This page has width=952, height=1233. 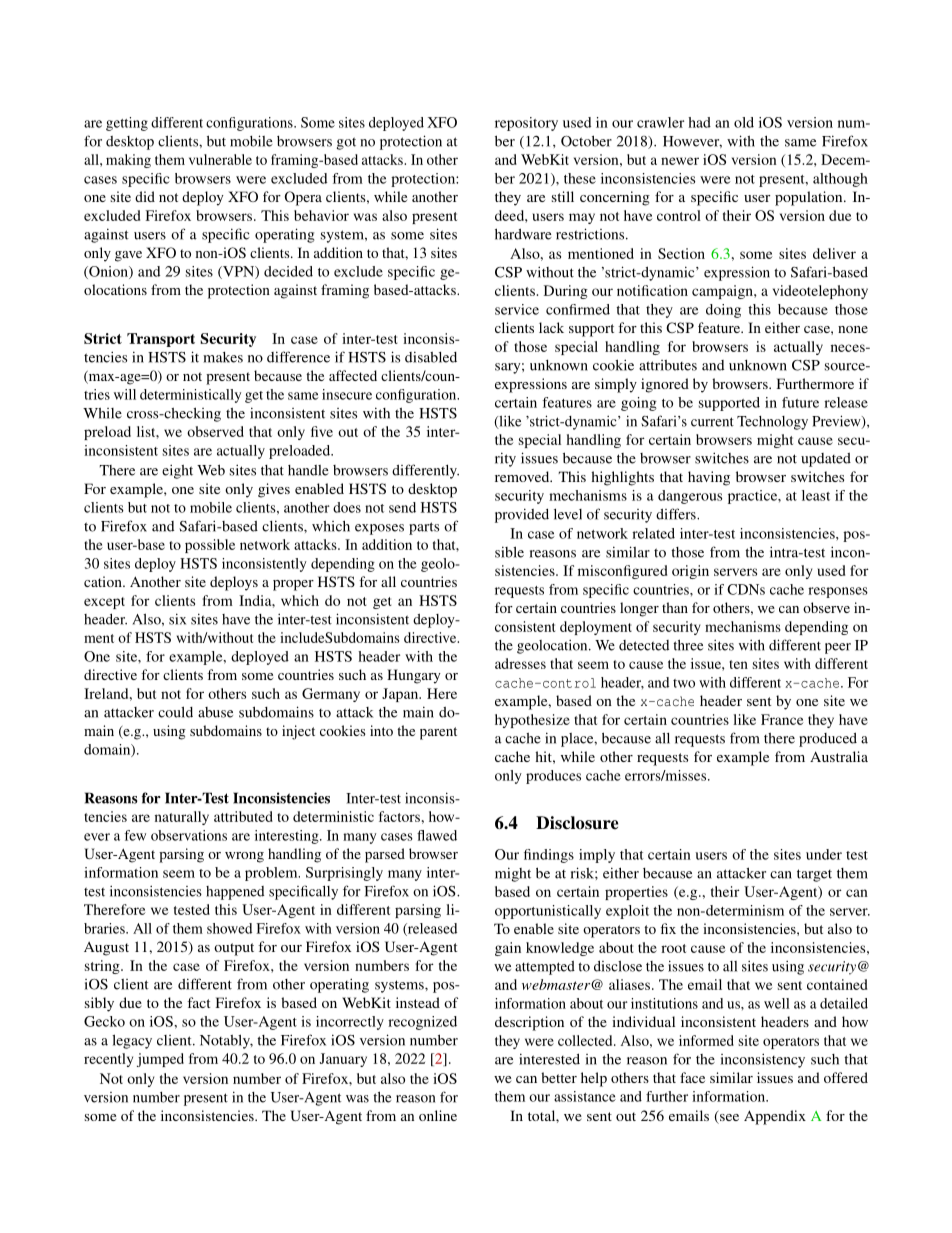 What do you see at coordinates (220, 159) in the page?
I see `vulnerable` at bounding box center [220, 159].
